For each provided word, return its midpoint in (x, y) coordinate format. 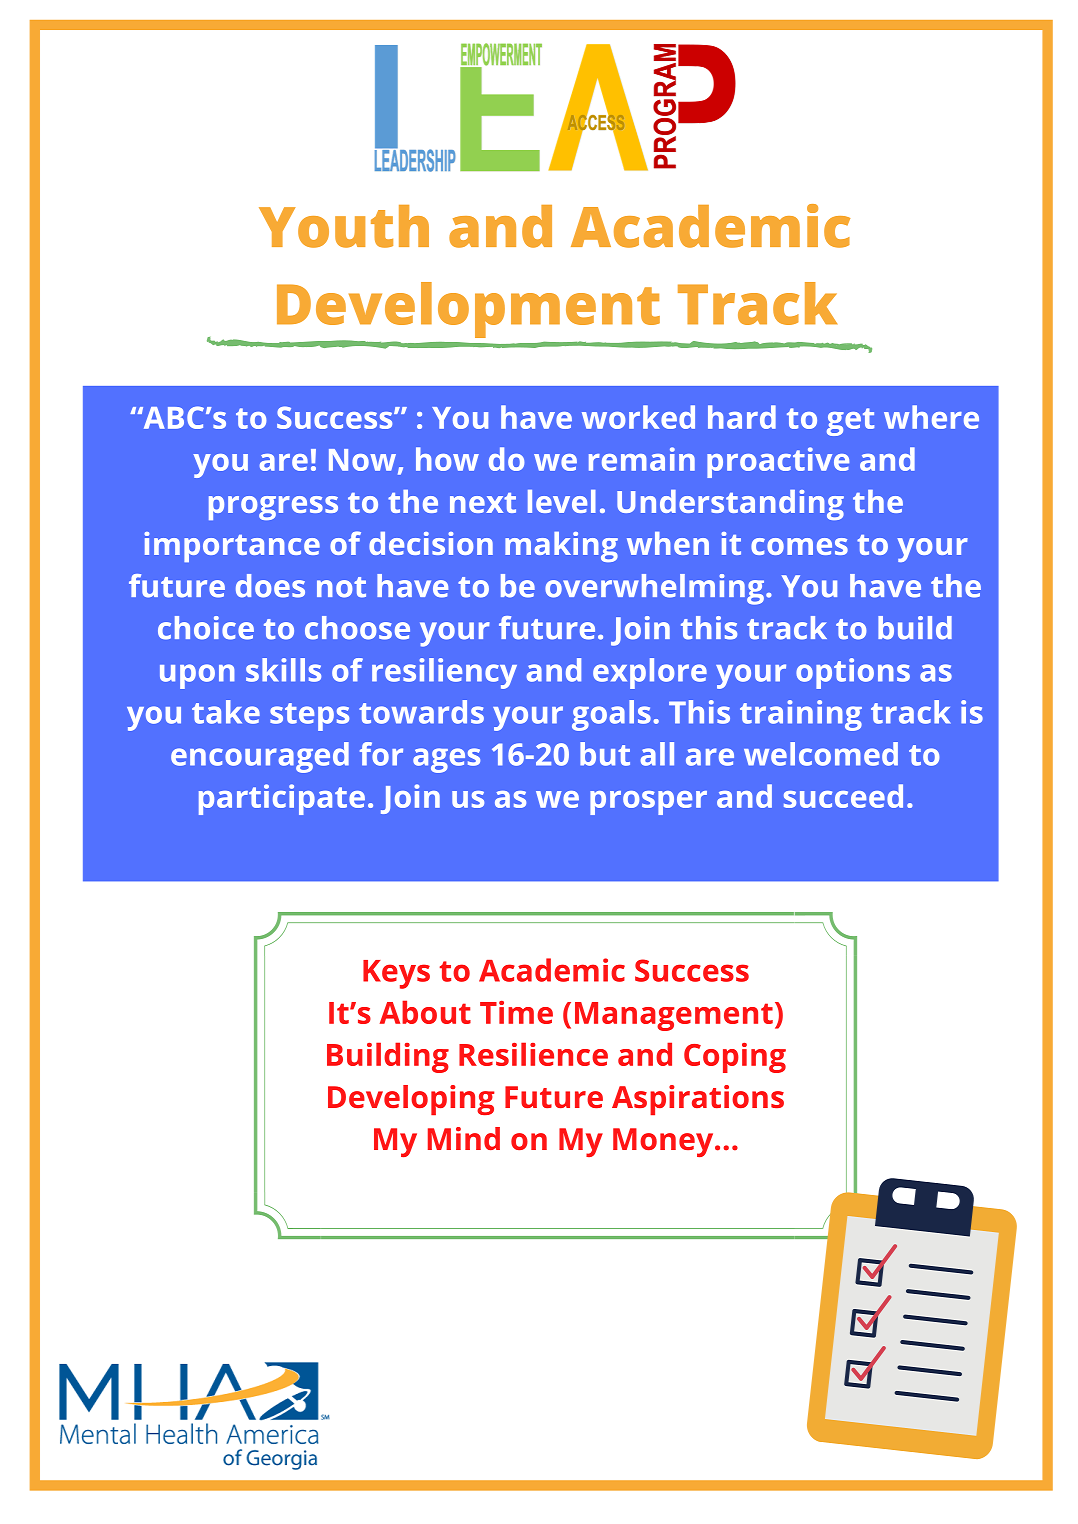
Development (468, 310)
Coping (735, 1058)
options (853, 673)
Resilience (533, 1054)
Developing (411, 1100)
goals (611, 715)
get (850, 422)
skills (283, 670)
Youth (344, 226)
